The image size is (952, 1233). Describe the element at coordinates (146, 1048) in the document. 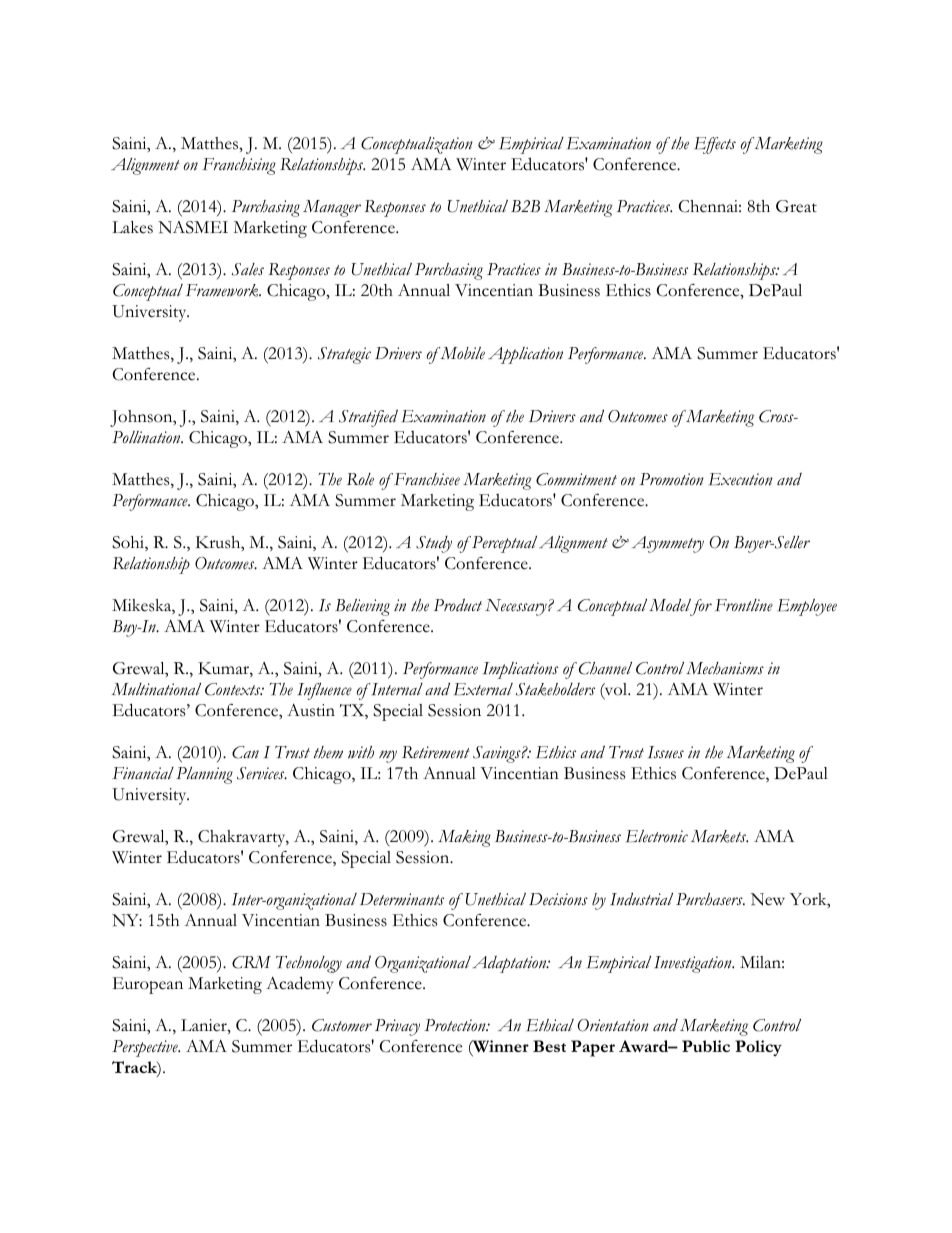

I see `Perspective` at that location.
